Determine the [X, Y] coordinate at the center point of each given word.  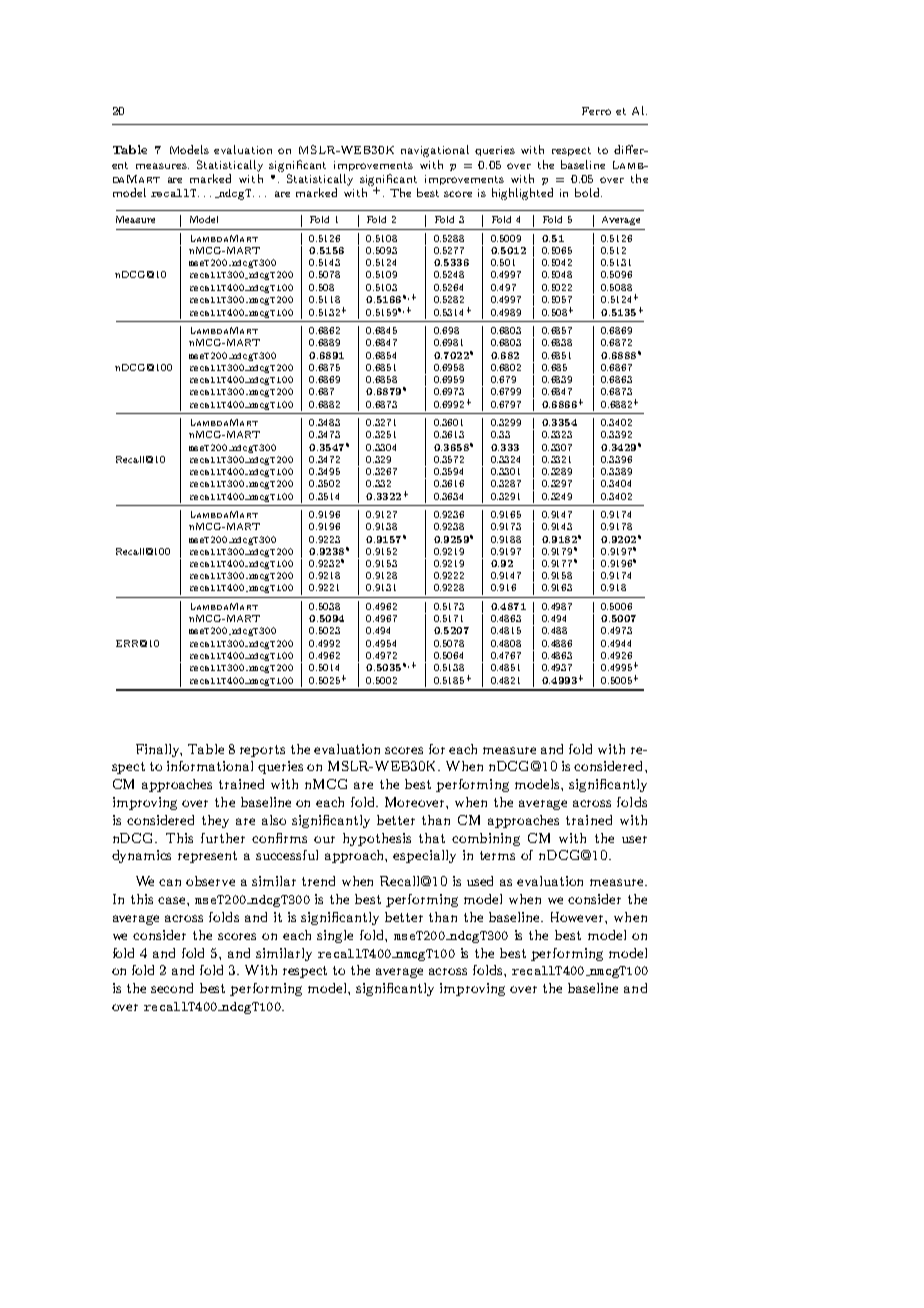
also [274, 820]
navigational [435, 151]
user [634, 839]
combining [486, 839]
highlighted [522, 194]
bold [588, 192]
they [215, 821]
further [223, 838]
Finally [159, 750]
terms [497, 855]
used [480, 881]
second [172, 988]
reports [262, 751]
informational [210, 766]
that [432, 838]
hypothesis [377, 839]
